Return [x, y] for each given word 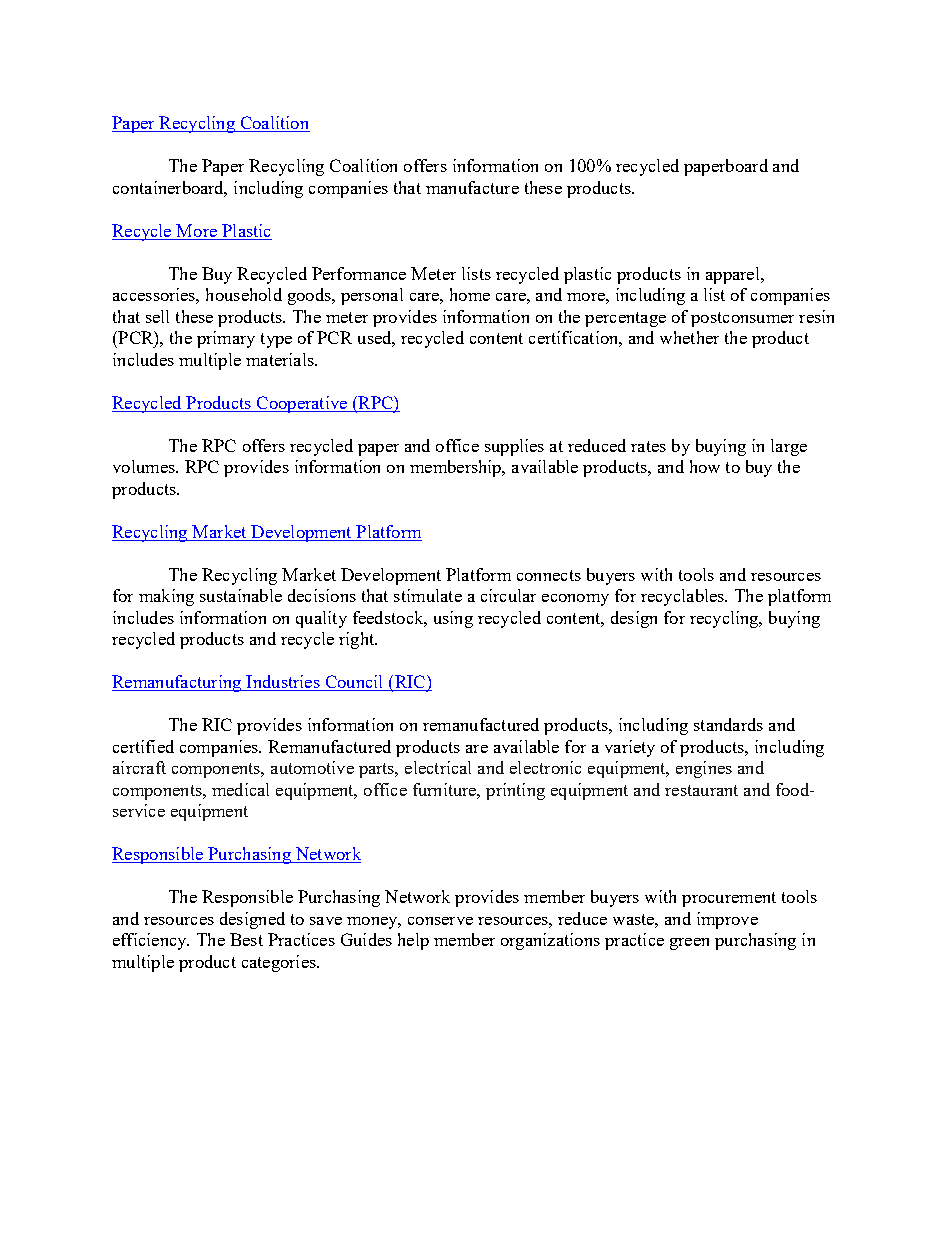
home [470, 294]
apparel [734, 275]
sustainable [241, 595]
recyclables [684, 597]
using [453, 619]
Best [246, 939]
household [244, 294]
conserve [440, 921]
